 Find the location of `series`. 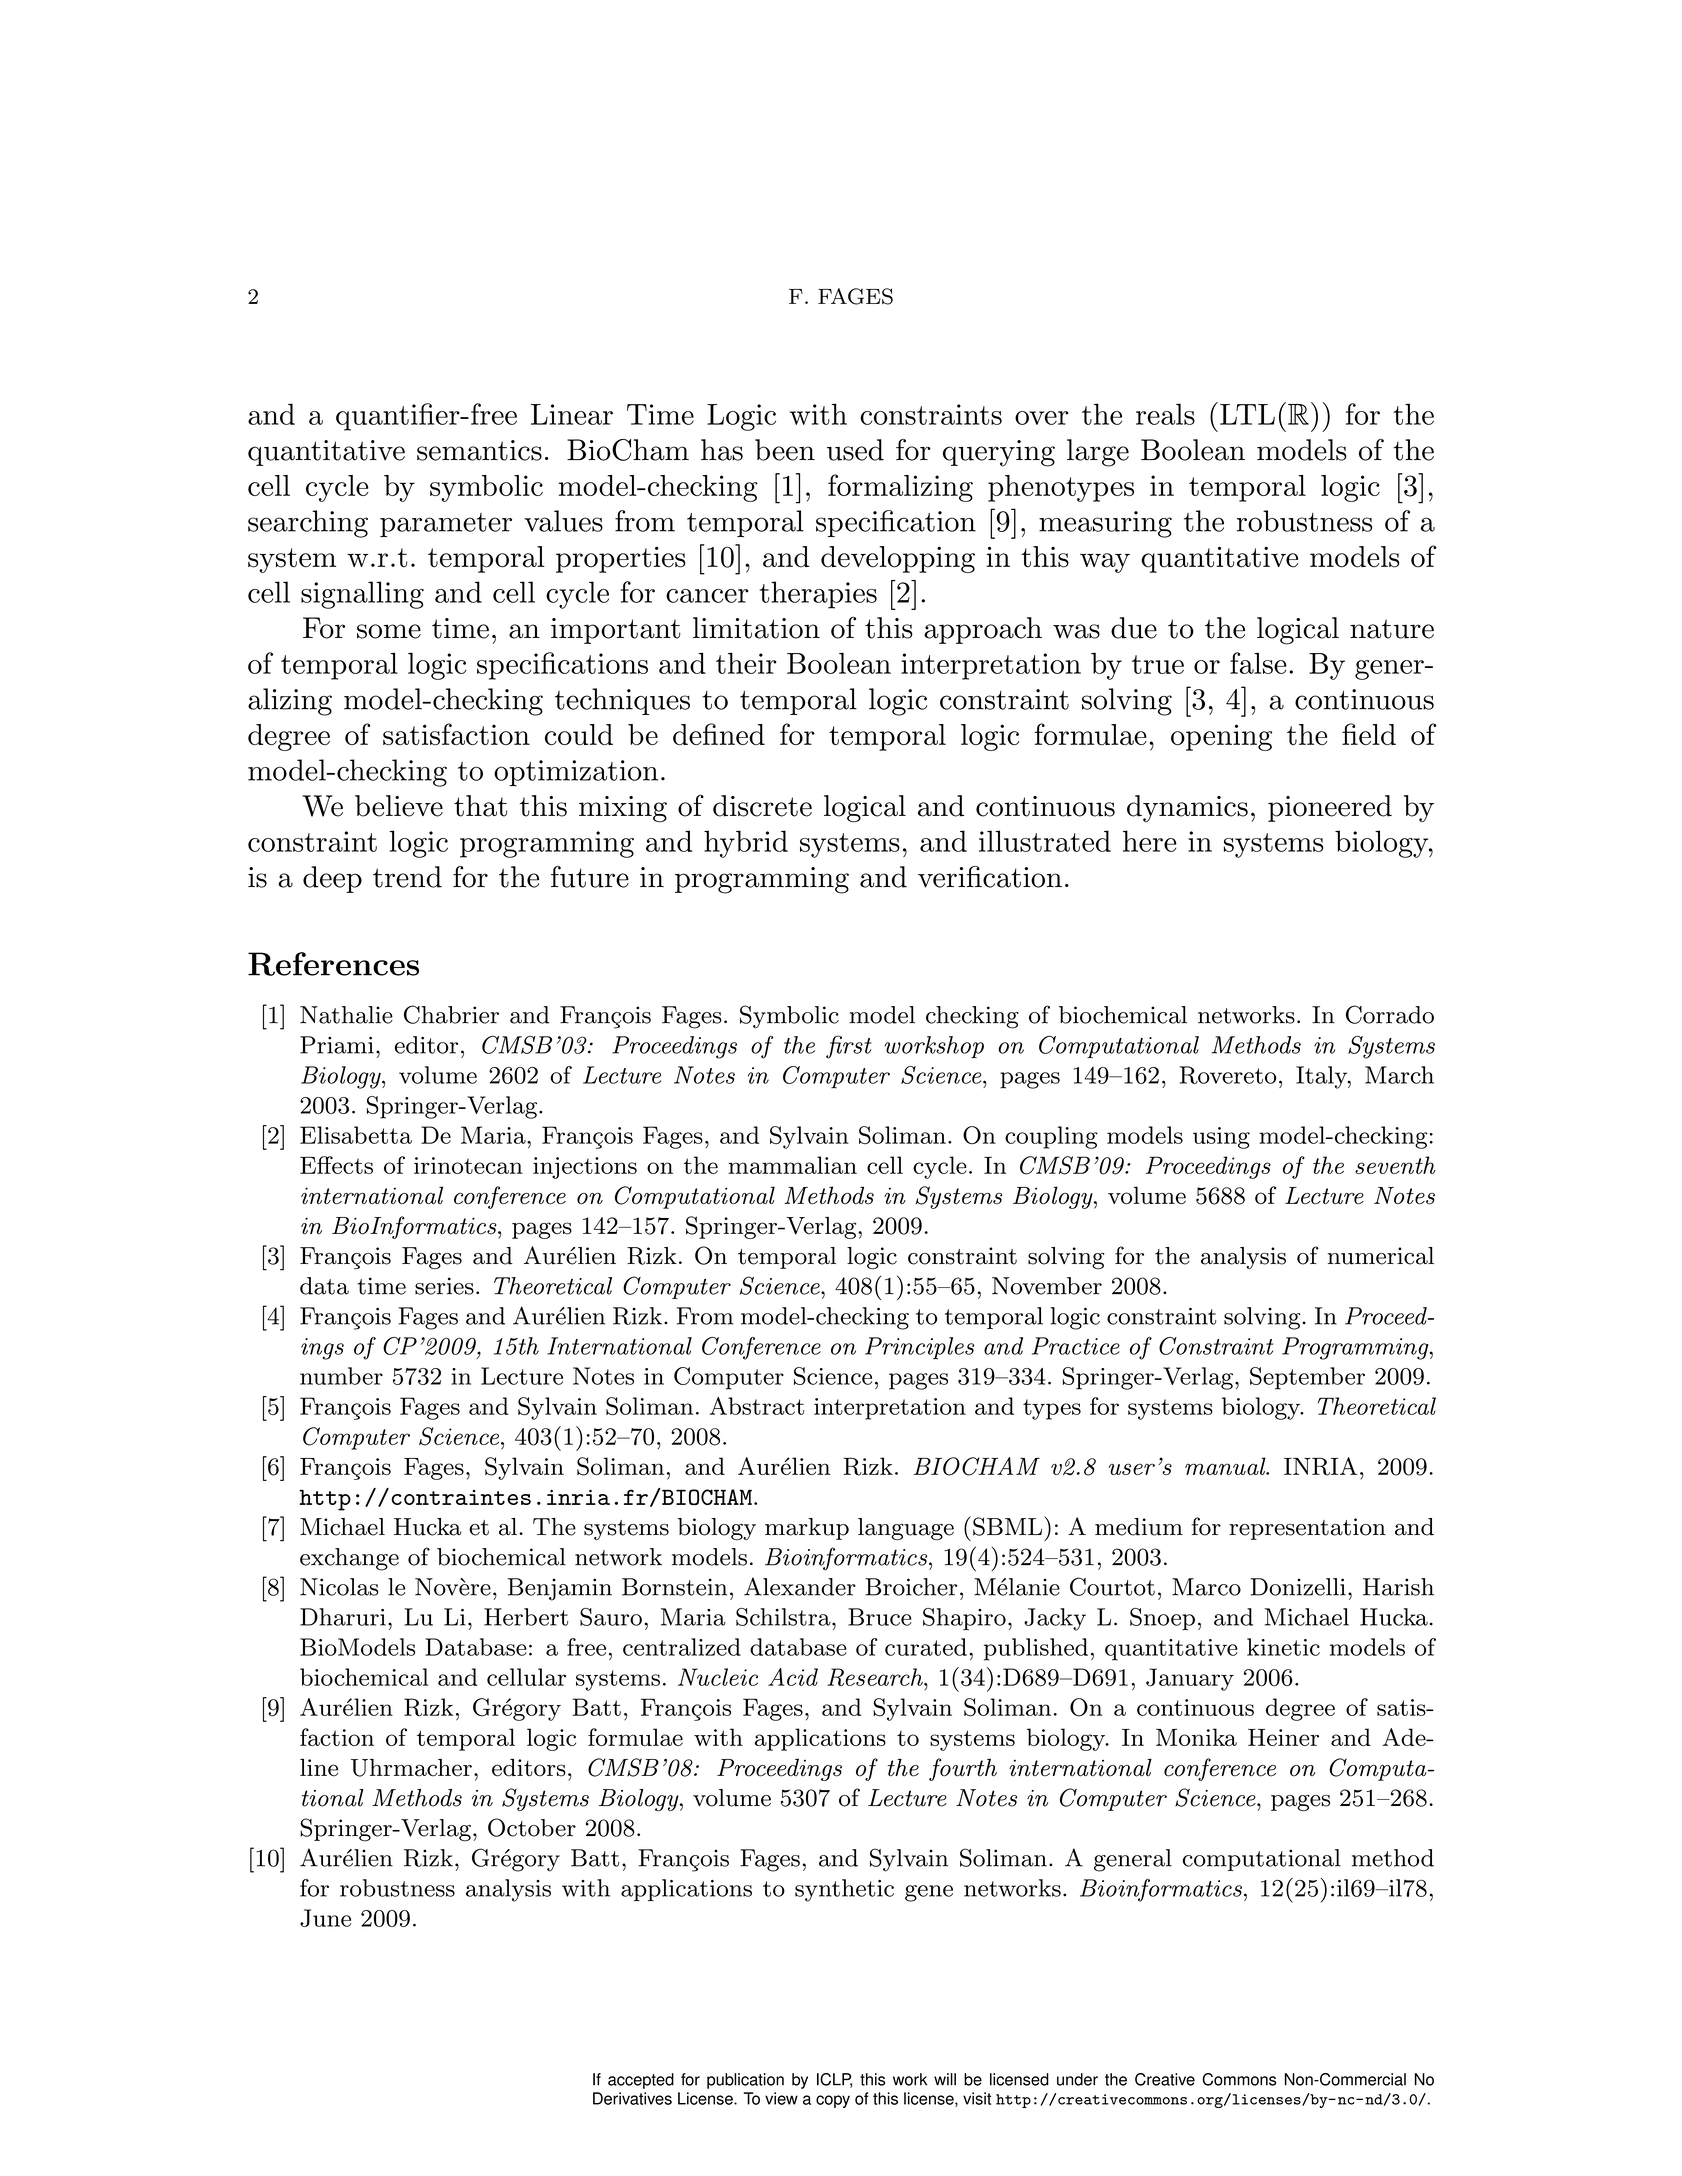

series is located at coordinates (444, 1286).
